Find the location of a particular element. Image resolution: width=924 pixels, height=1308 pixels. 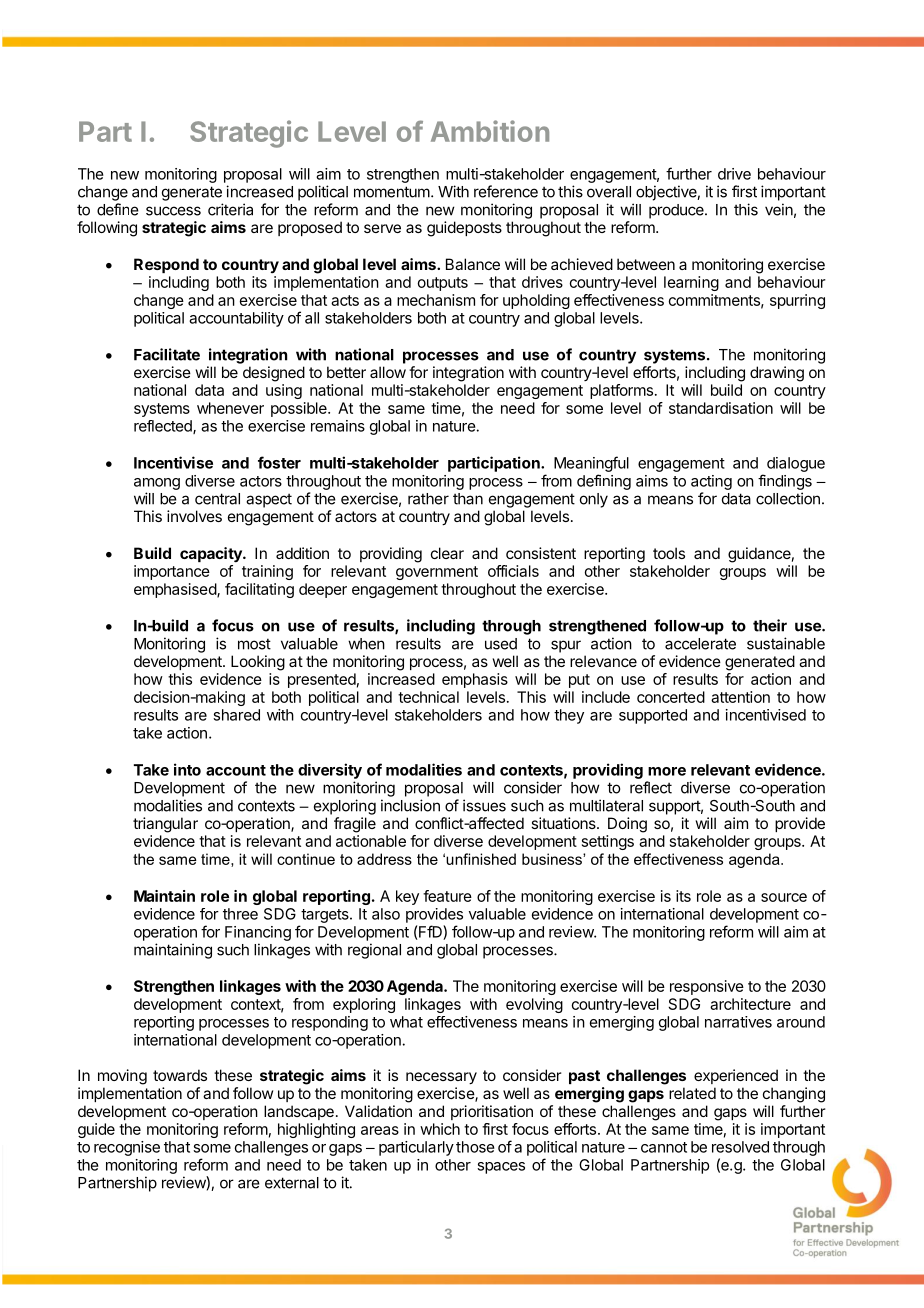

Ambition is located at coordinates (490, 131).
